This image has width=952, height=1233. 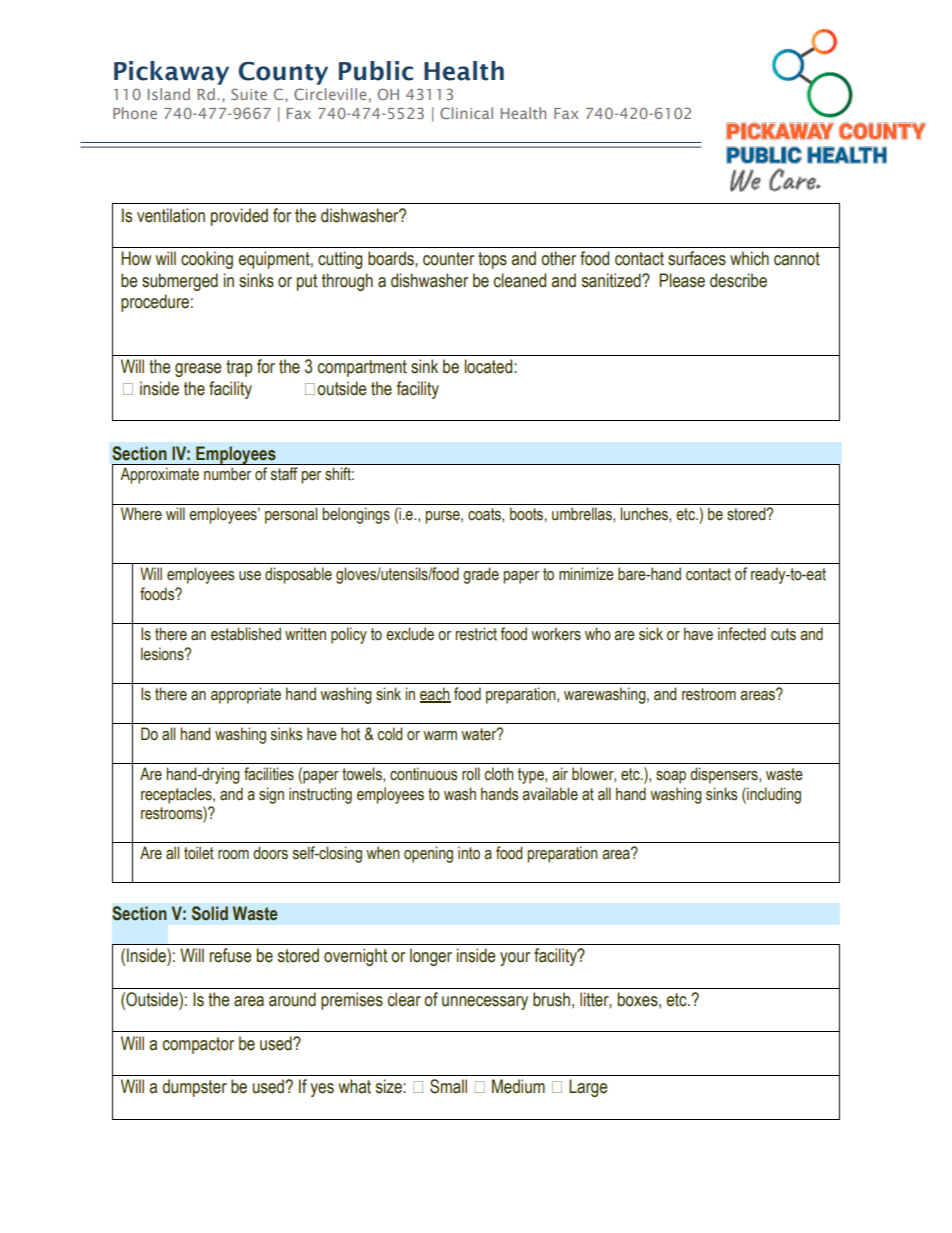 I want to click on surfaces, so click(x=697, y=258).
